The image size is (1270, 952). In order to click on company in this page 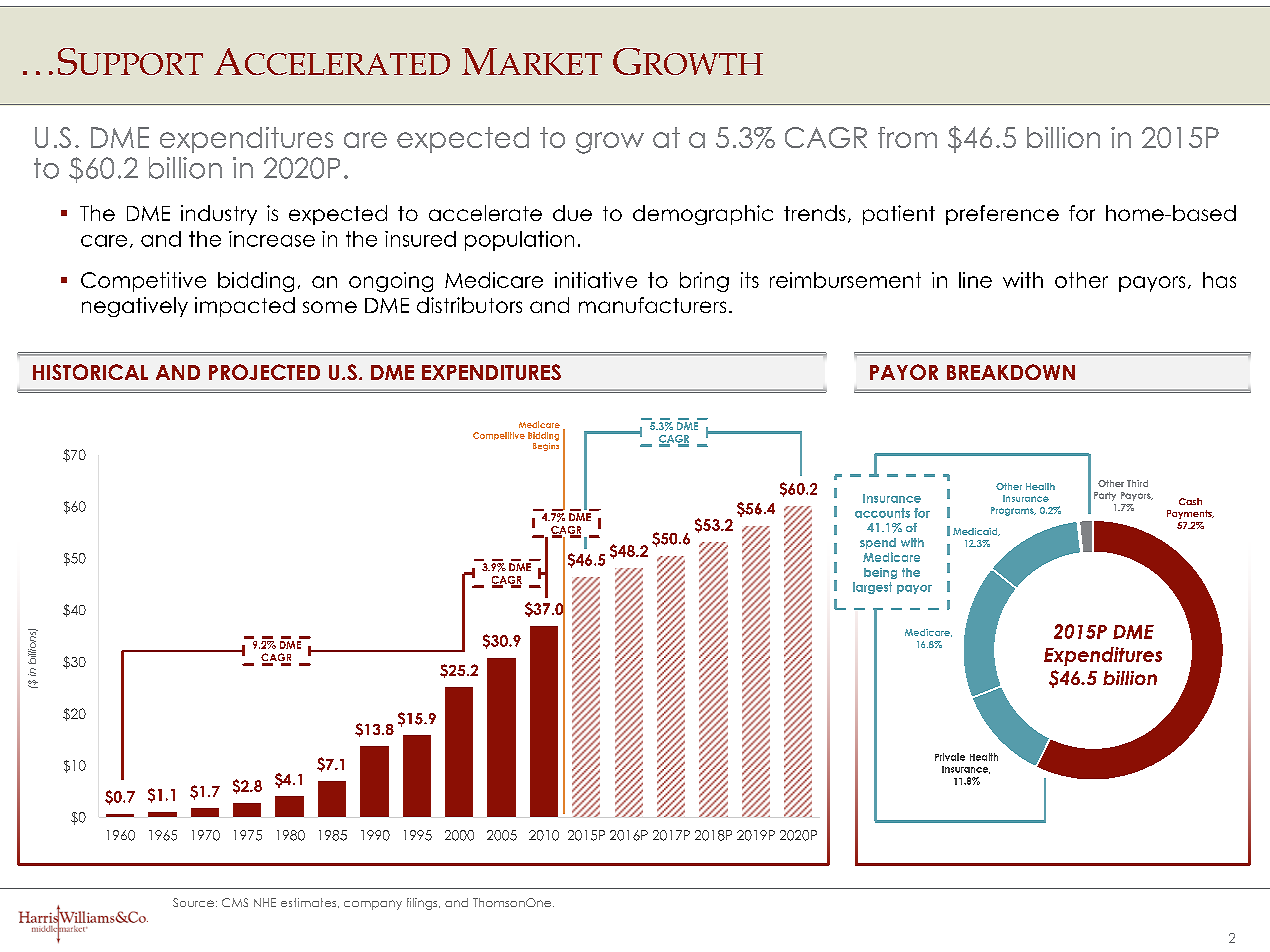, I will do `click(373, 905)`.
